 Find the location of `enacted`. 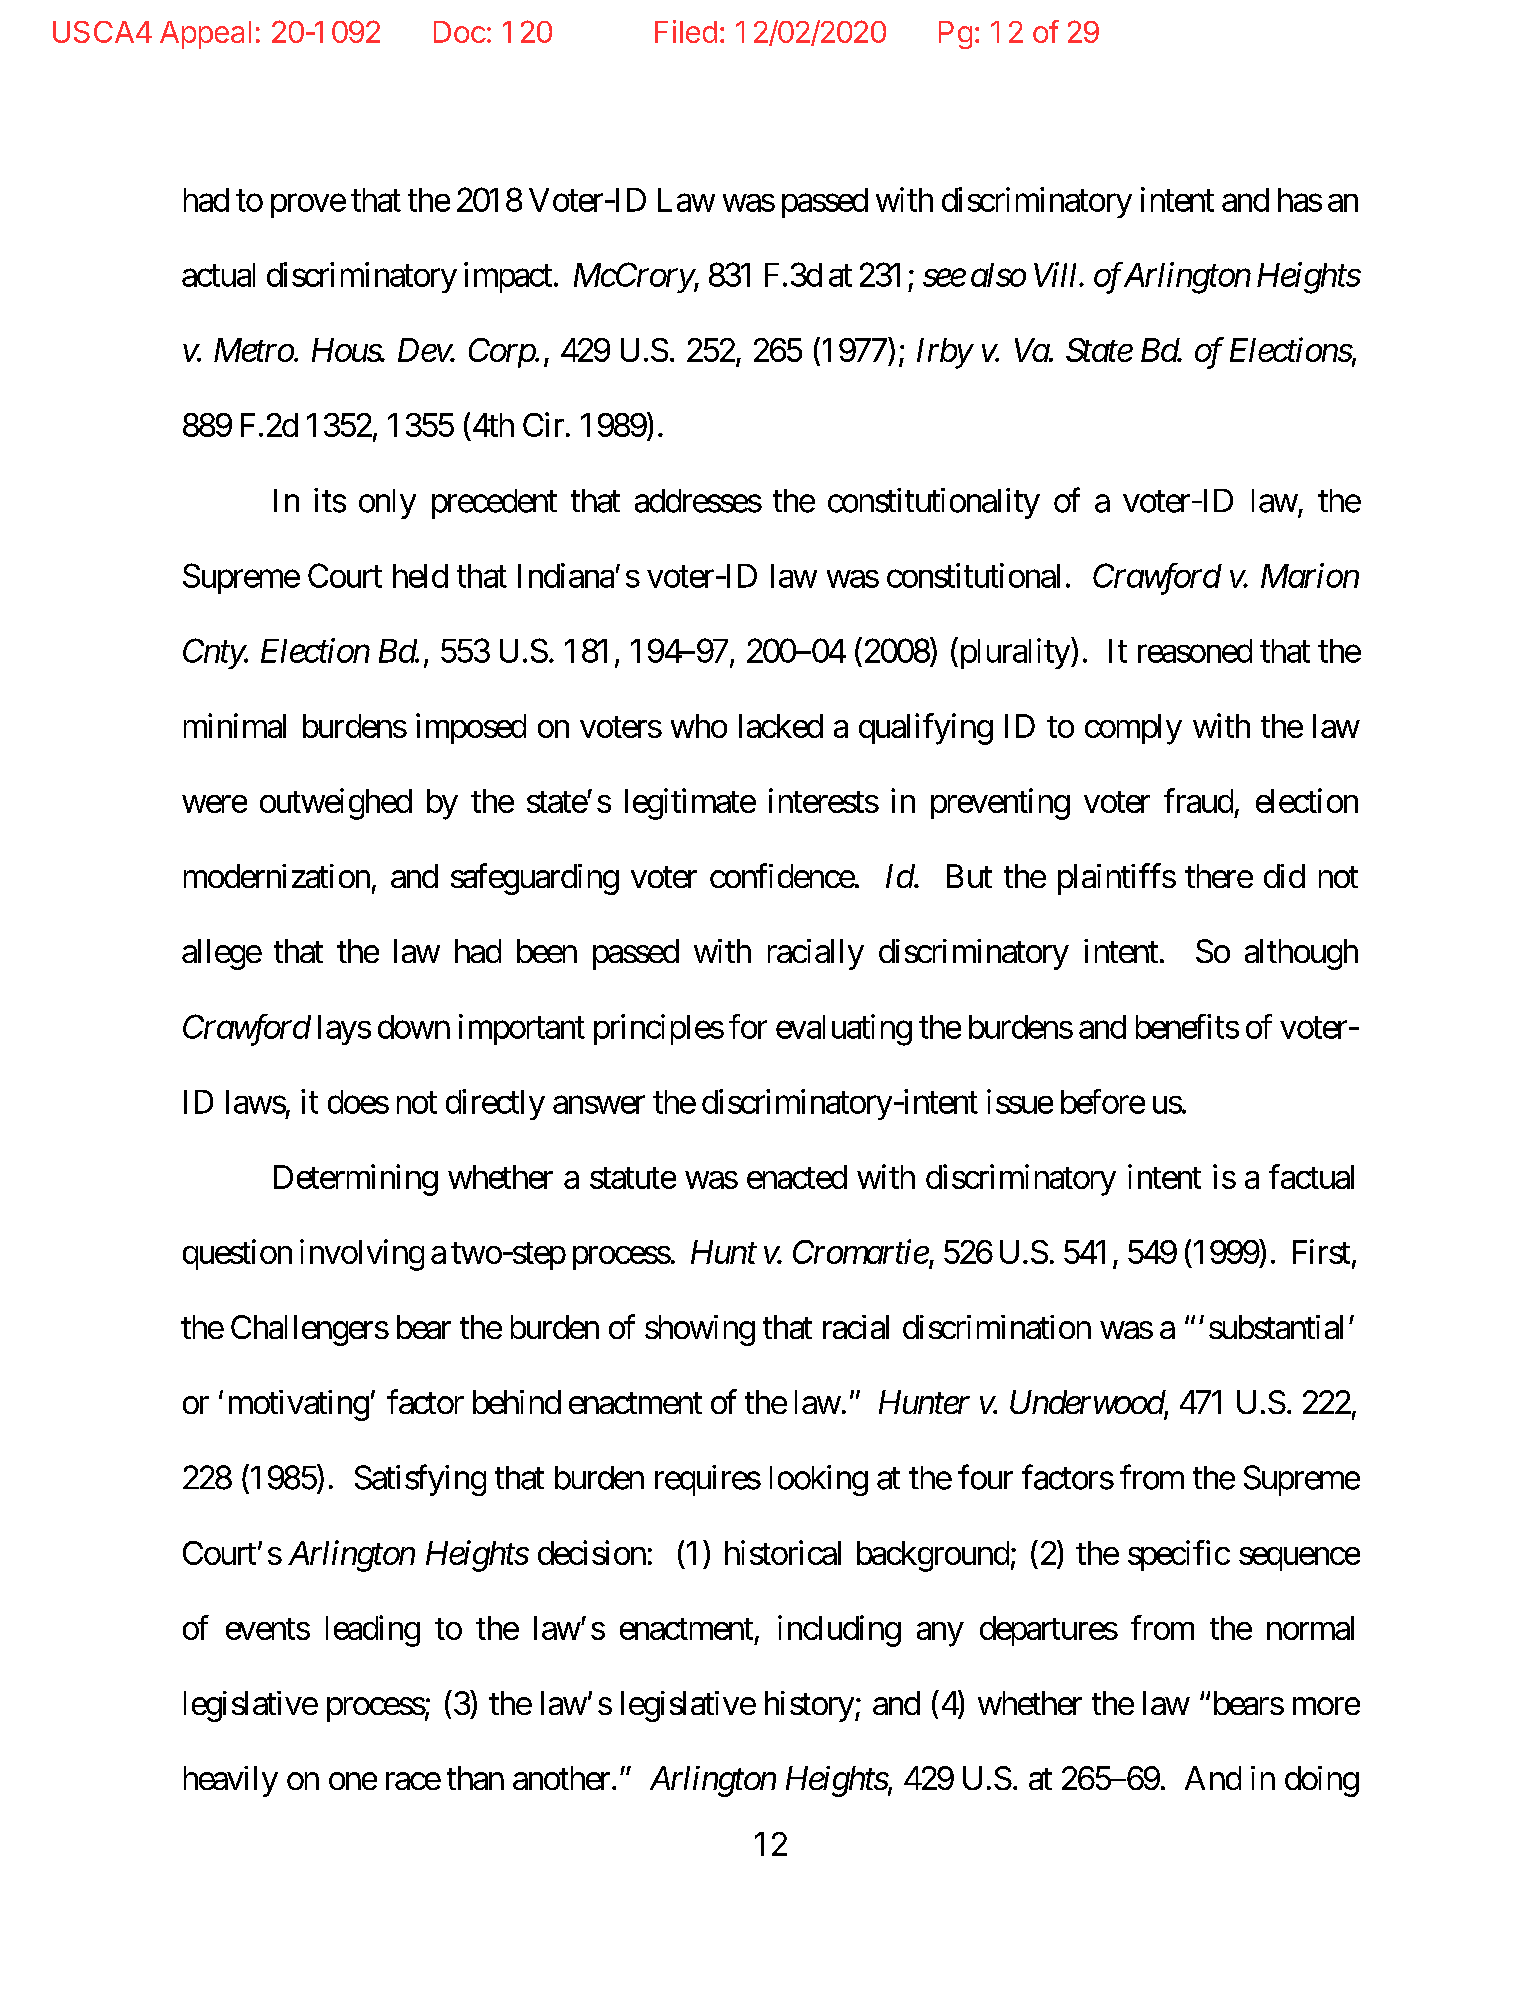

enacted is located at coordinates (797, 1177).
